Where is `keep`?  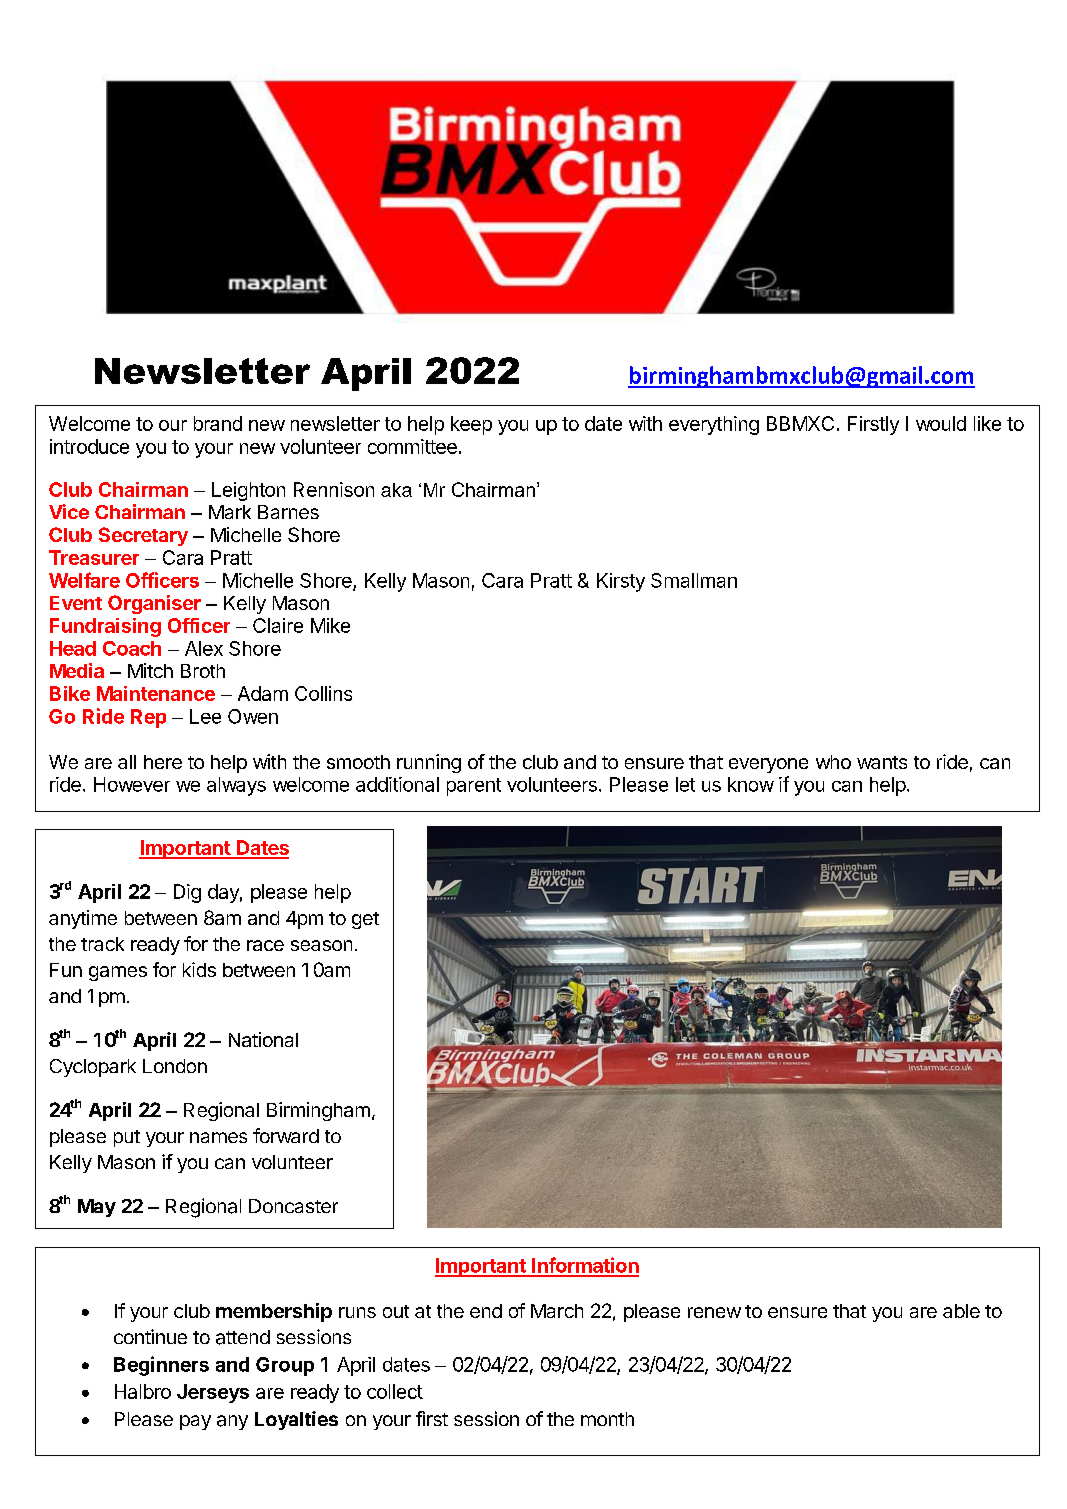 keep is located at coordinates (471, 425).
